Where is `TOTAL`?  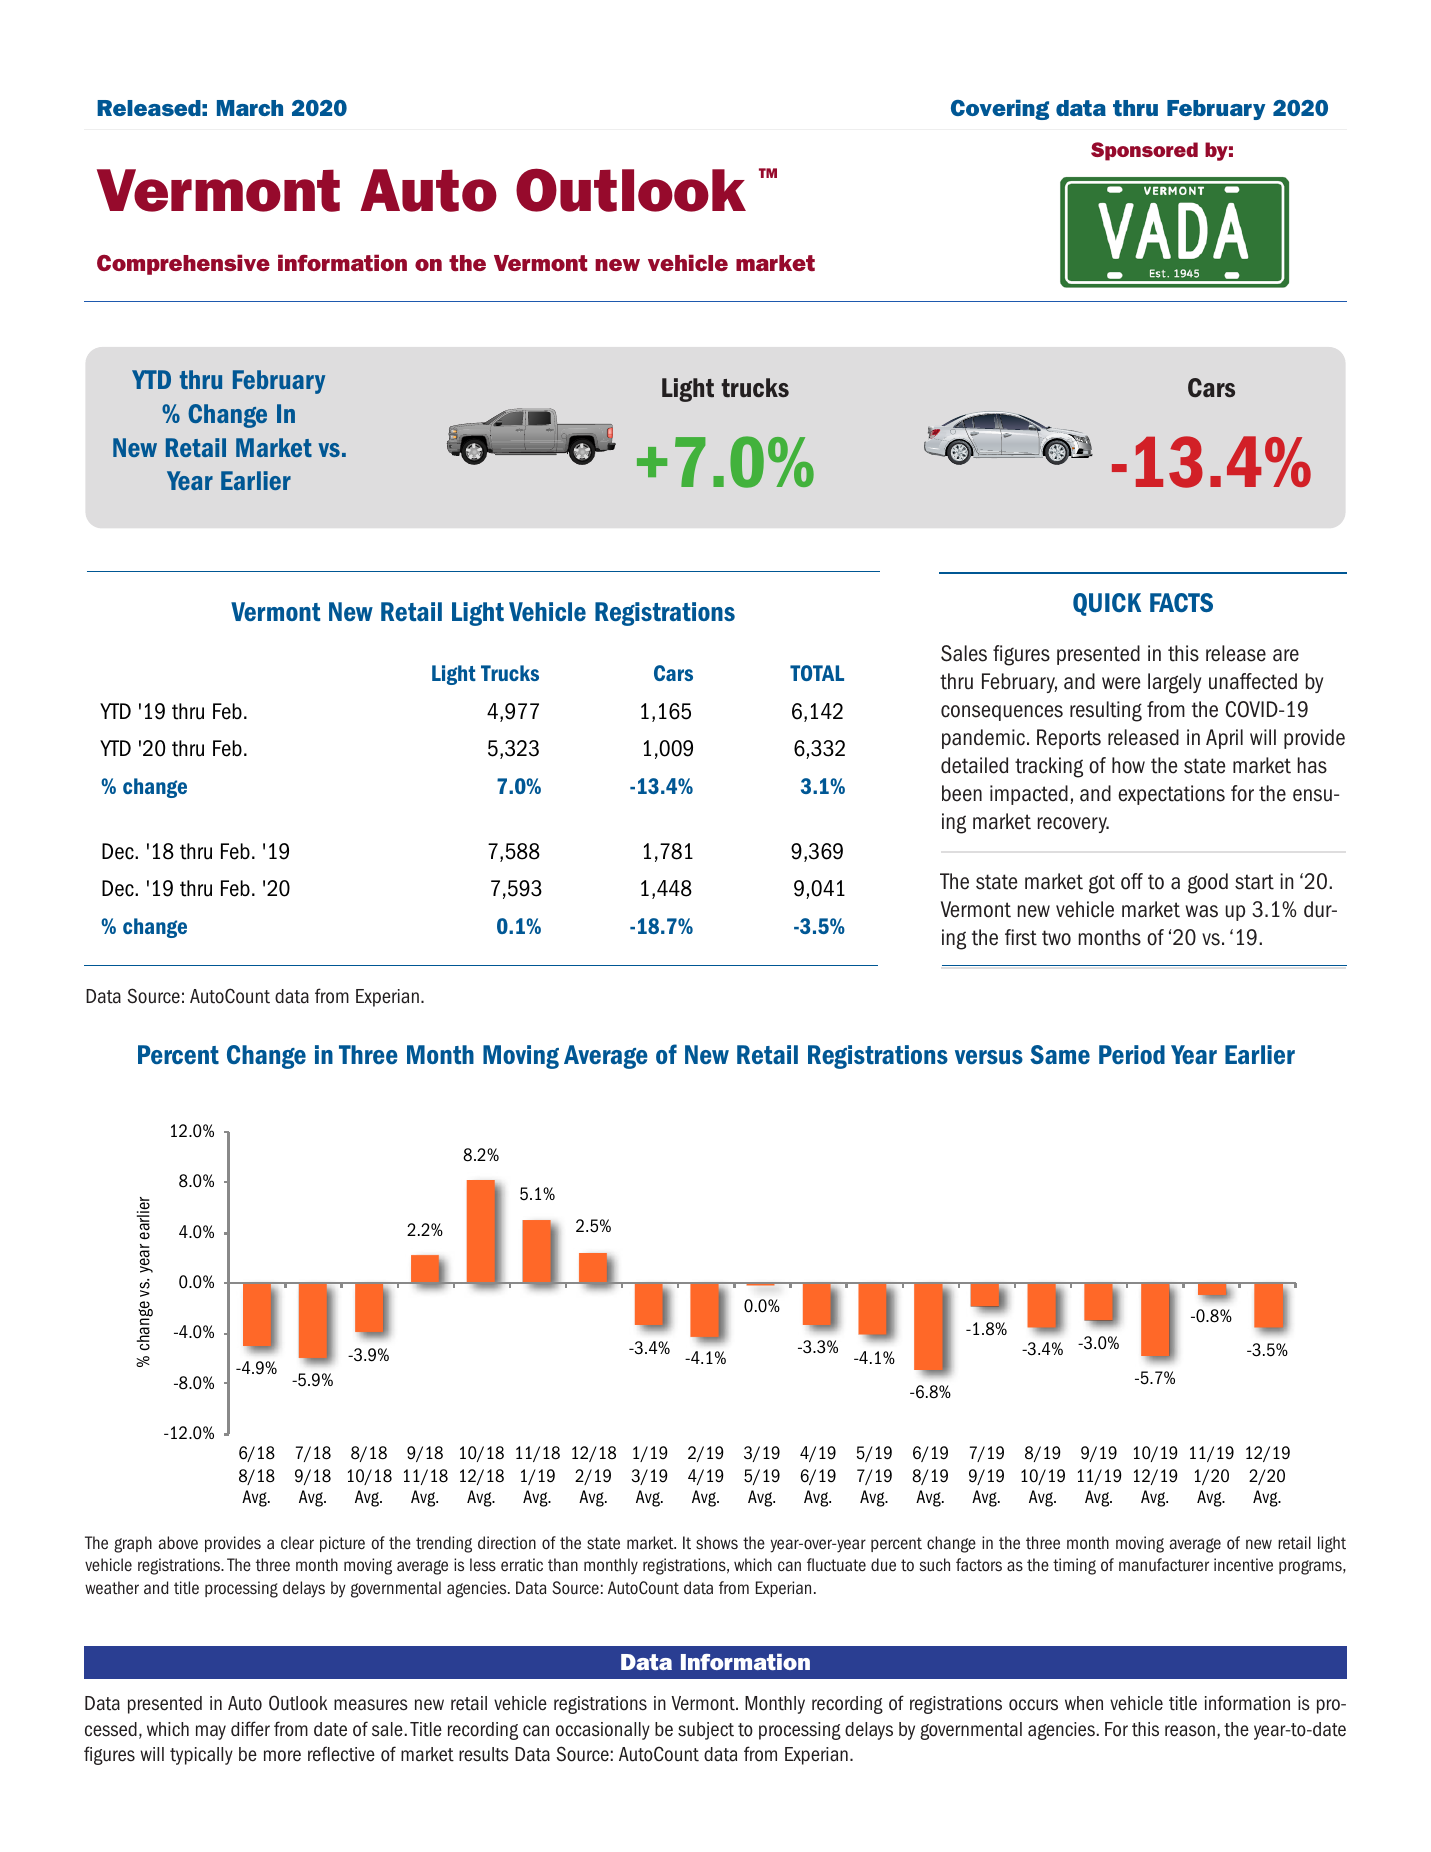
TOTAL is located at coordinates (817, 673).
